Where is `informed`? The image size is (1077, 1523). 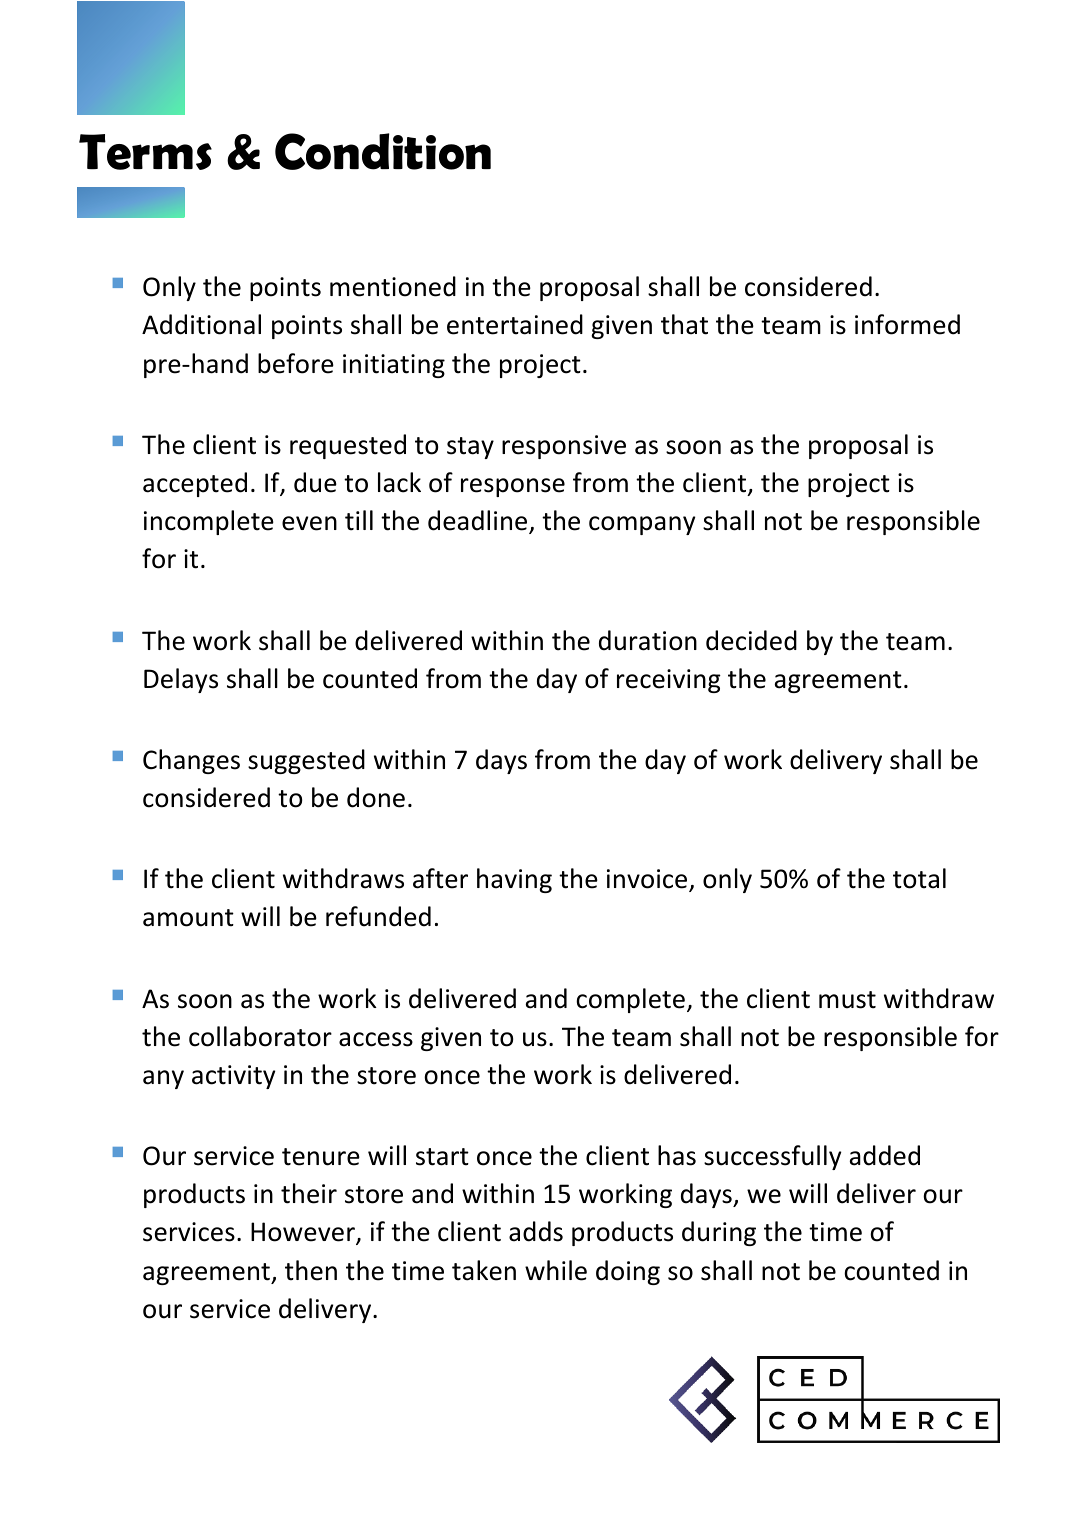 informed is located at coordinates (907, 324).
